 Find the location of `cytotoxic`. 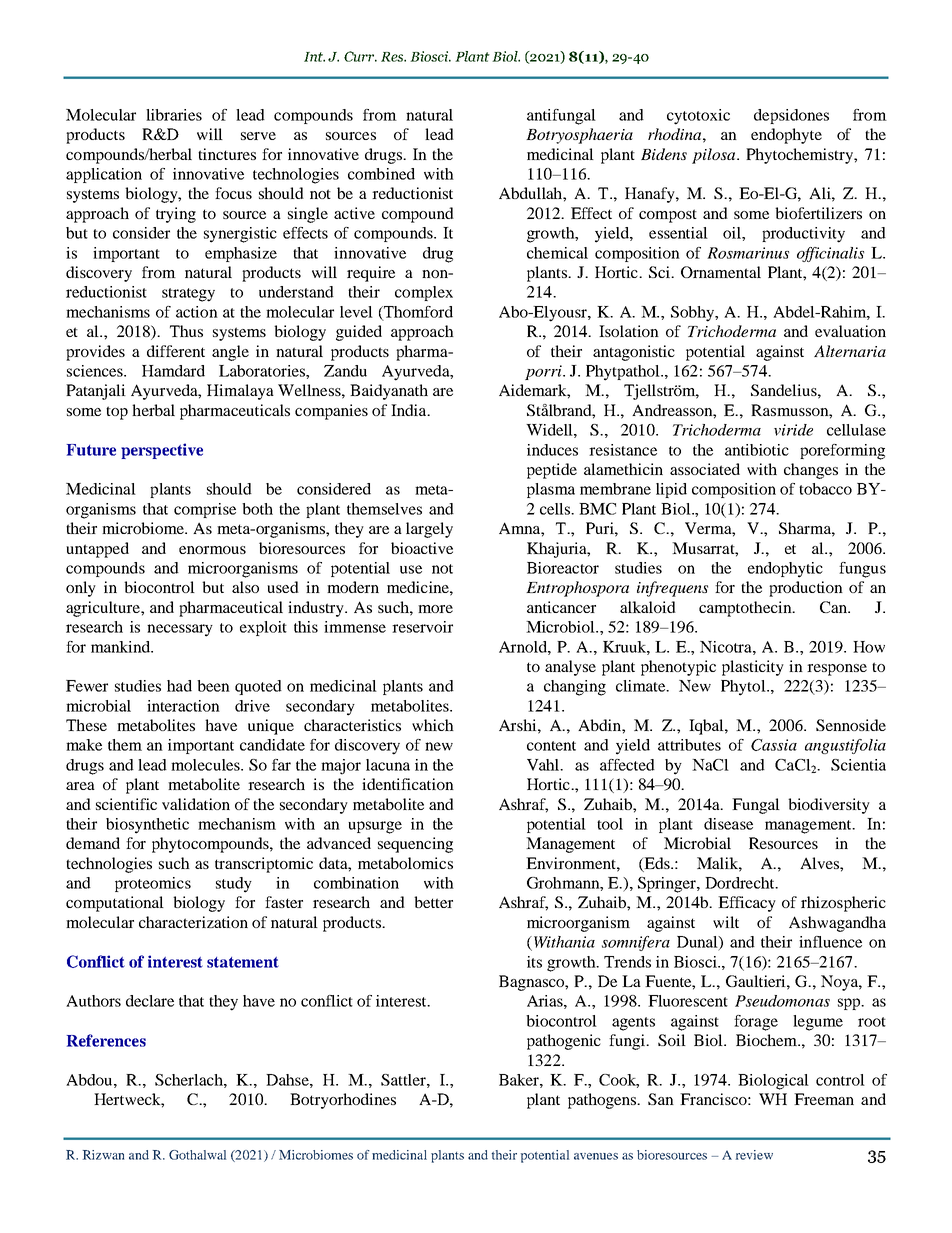

cytotoxic is located at coordinates (698, 117).
